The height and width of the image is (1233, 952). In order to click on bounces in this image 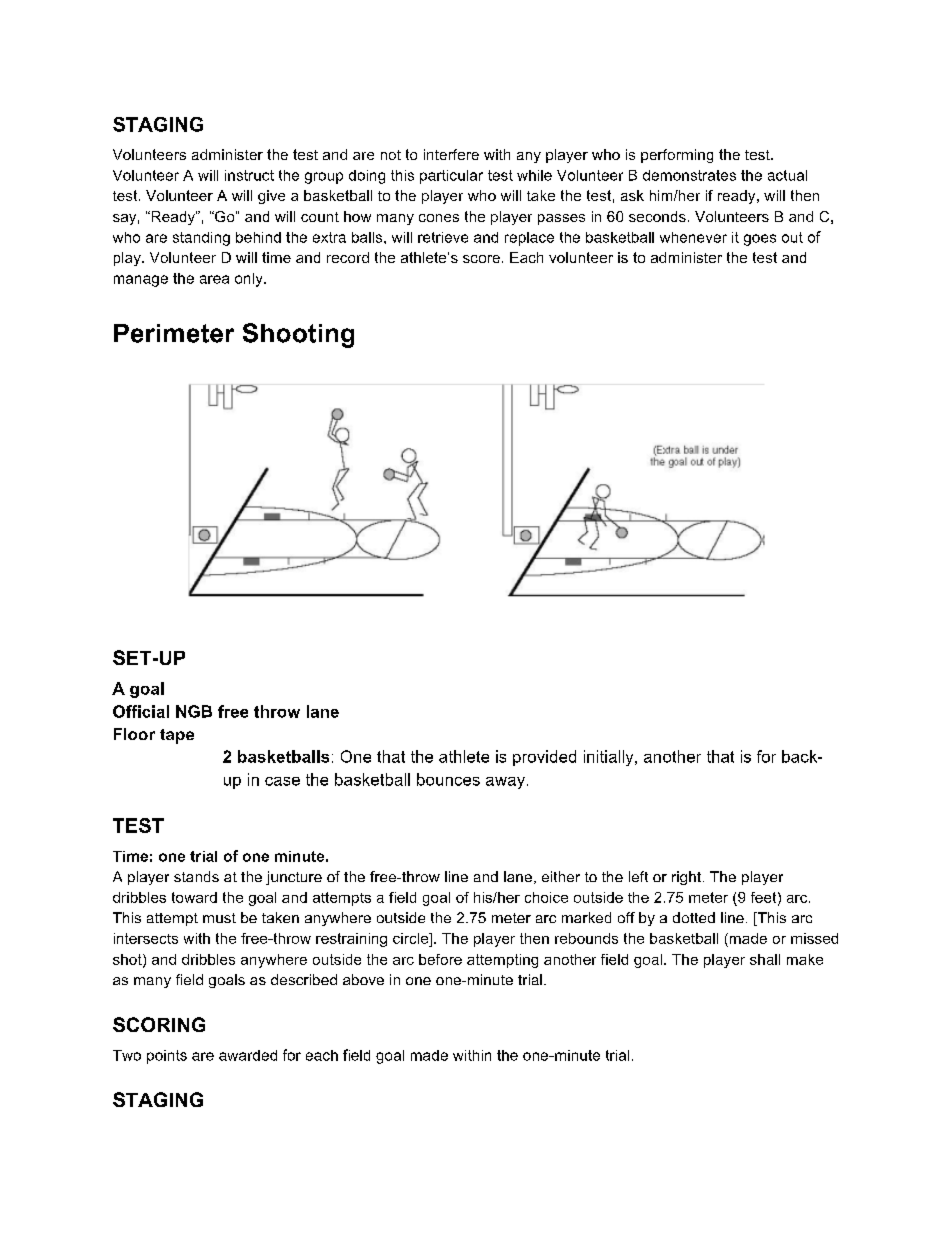, I will do `click(448, 779)`.
